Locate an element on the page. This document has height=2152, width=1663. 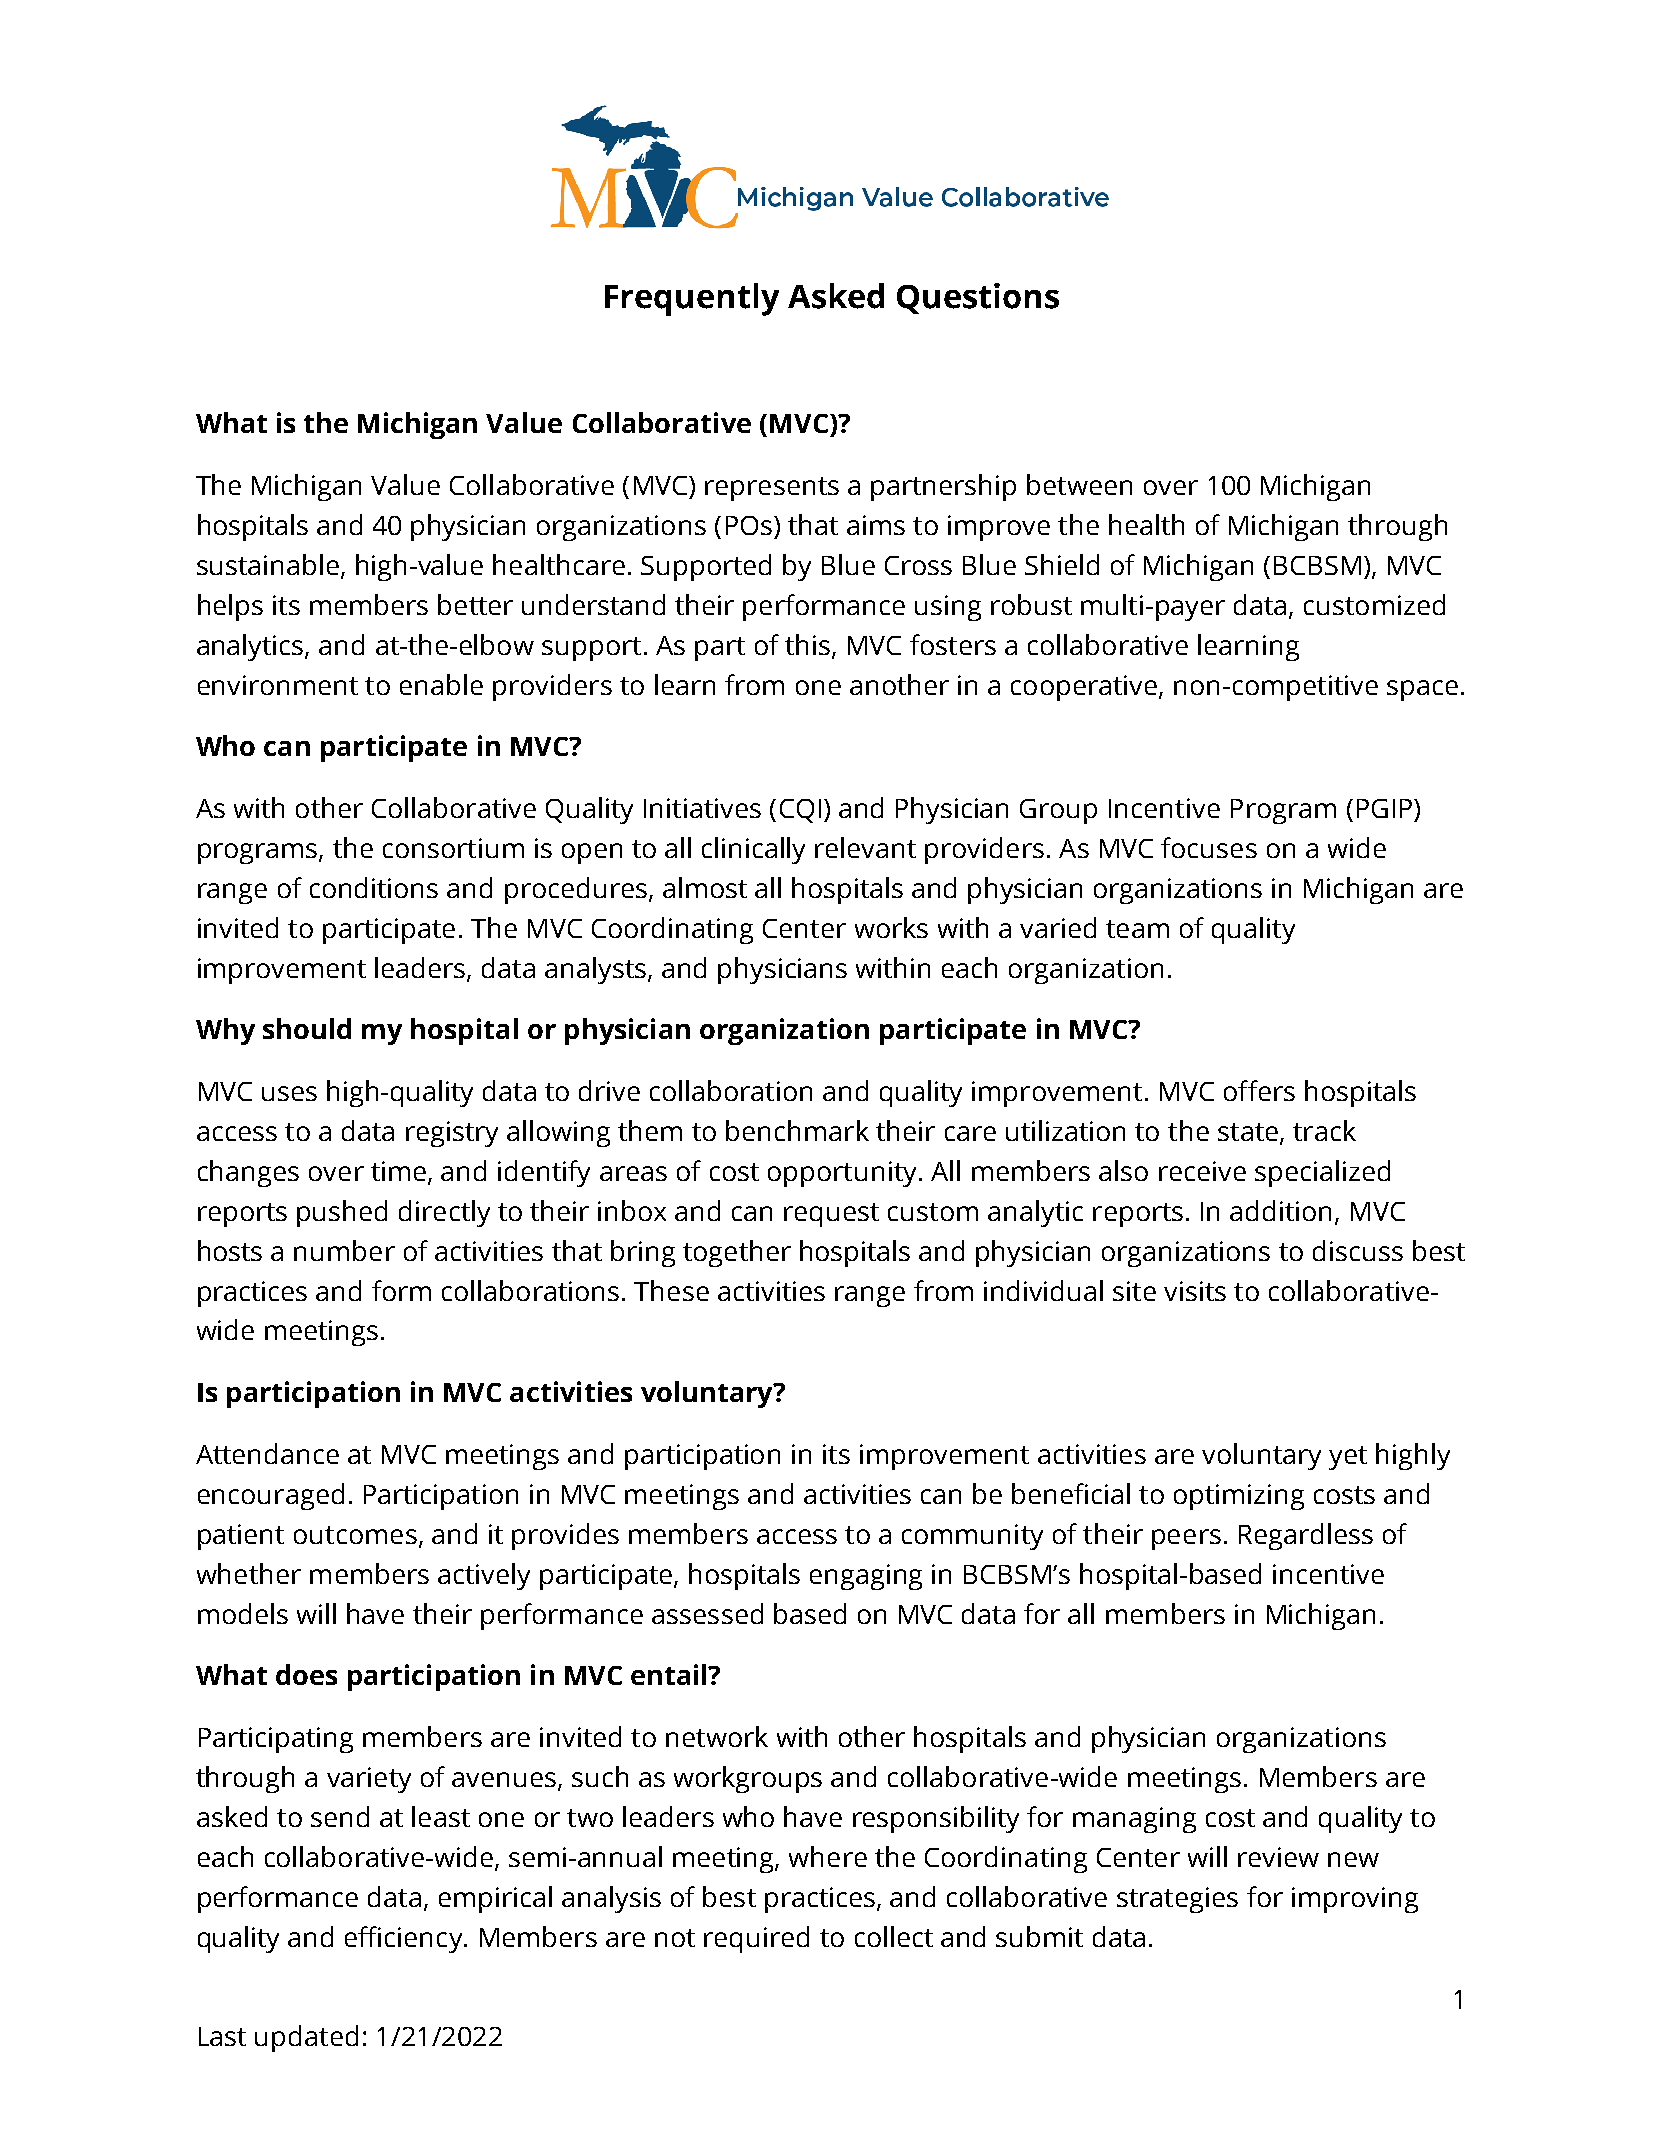
opportunity is located at coordinates (842, 1174).
